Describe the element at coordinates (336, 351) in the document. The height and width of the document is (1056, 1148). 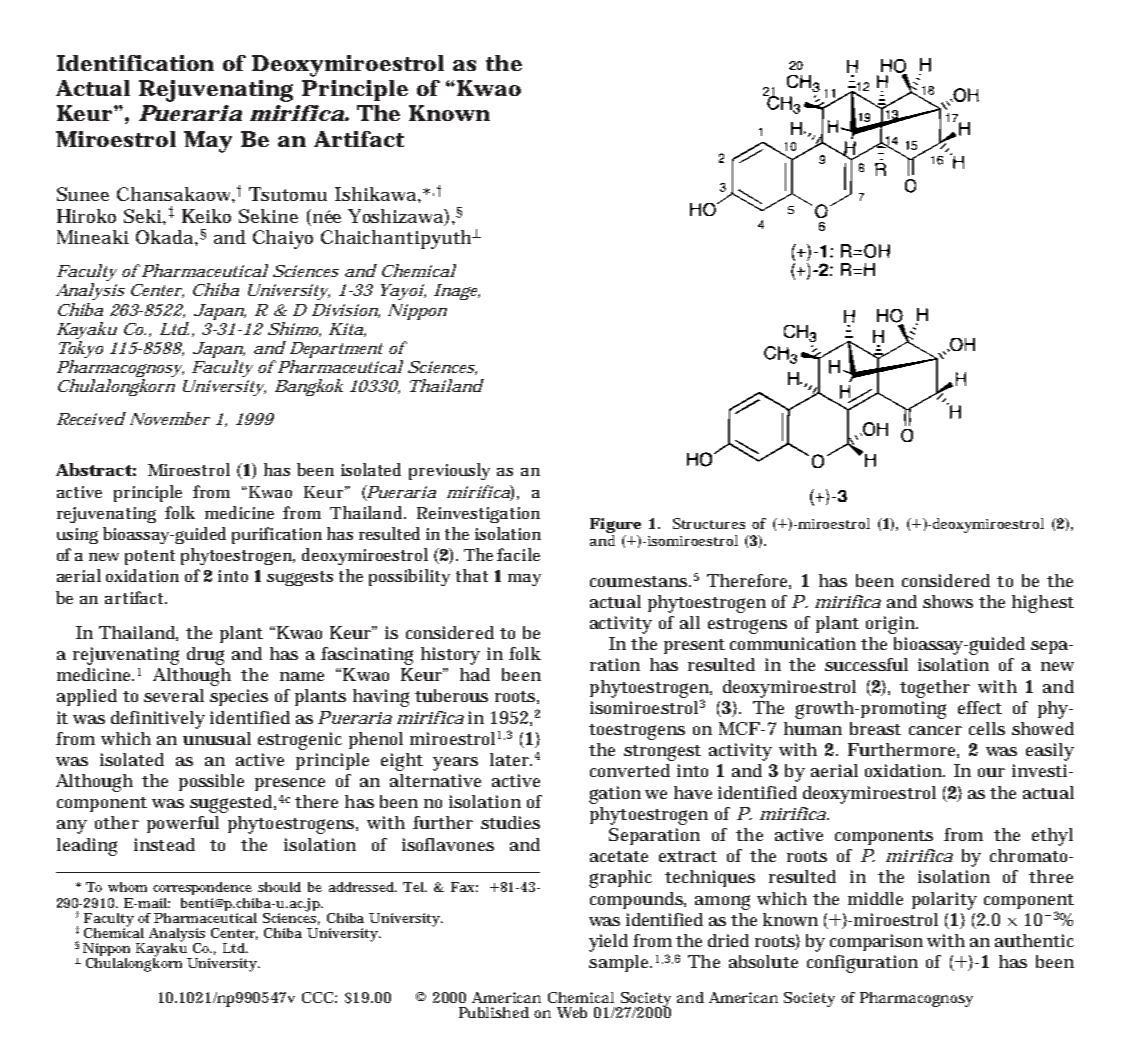
I see `Department` at that location.
